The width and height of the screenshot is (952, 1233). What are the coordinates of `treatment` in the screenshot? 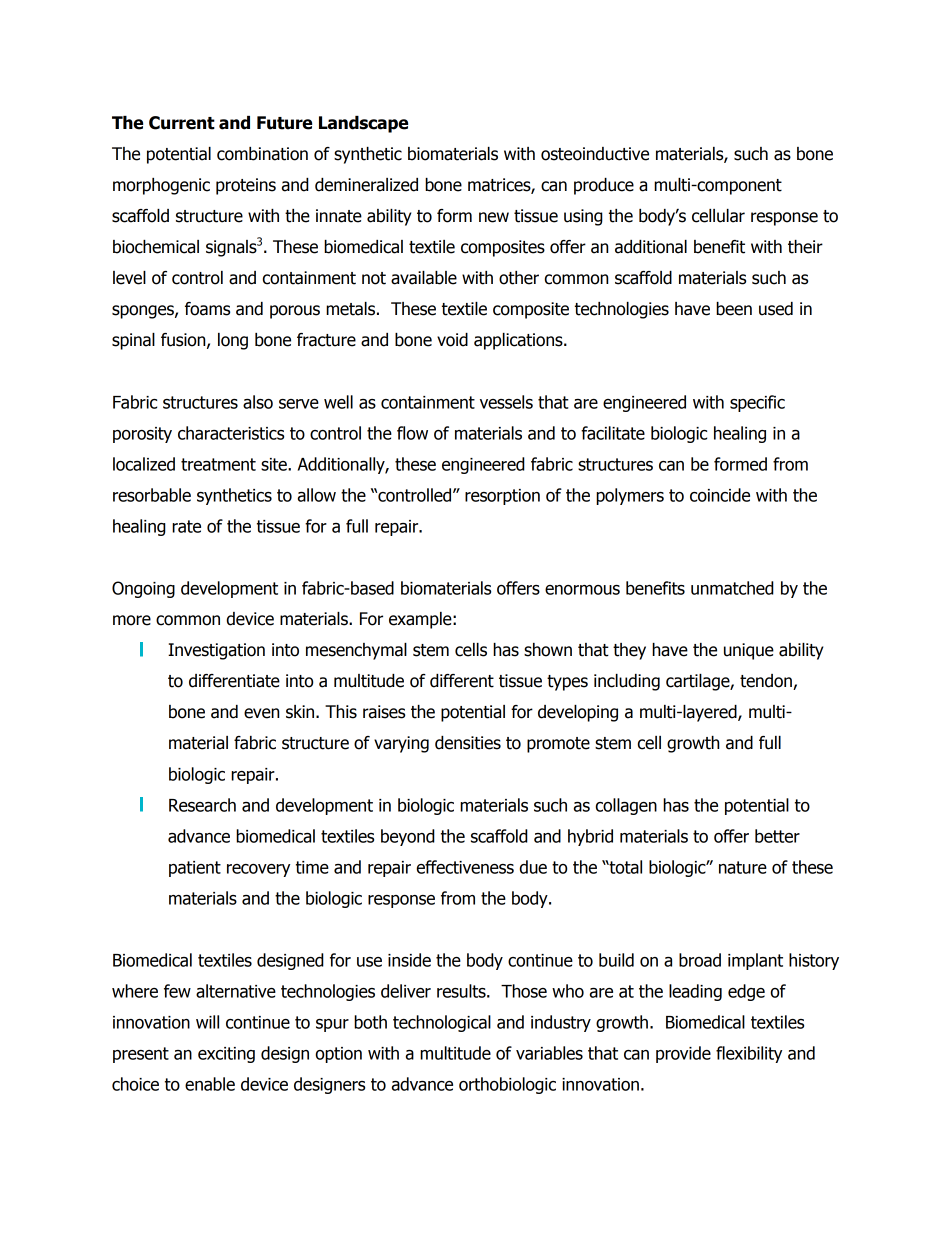 It's located at (218, 464).
